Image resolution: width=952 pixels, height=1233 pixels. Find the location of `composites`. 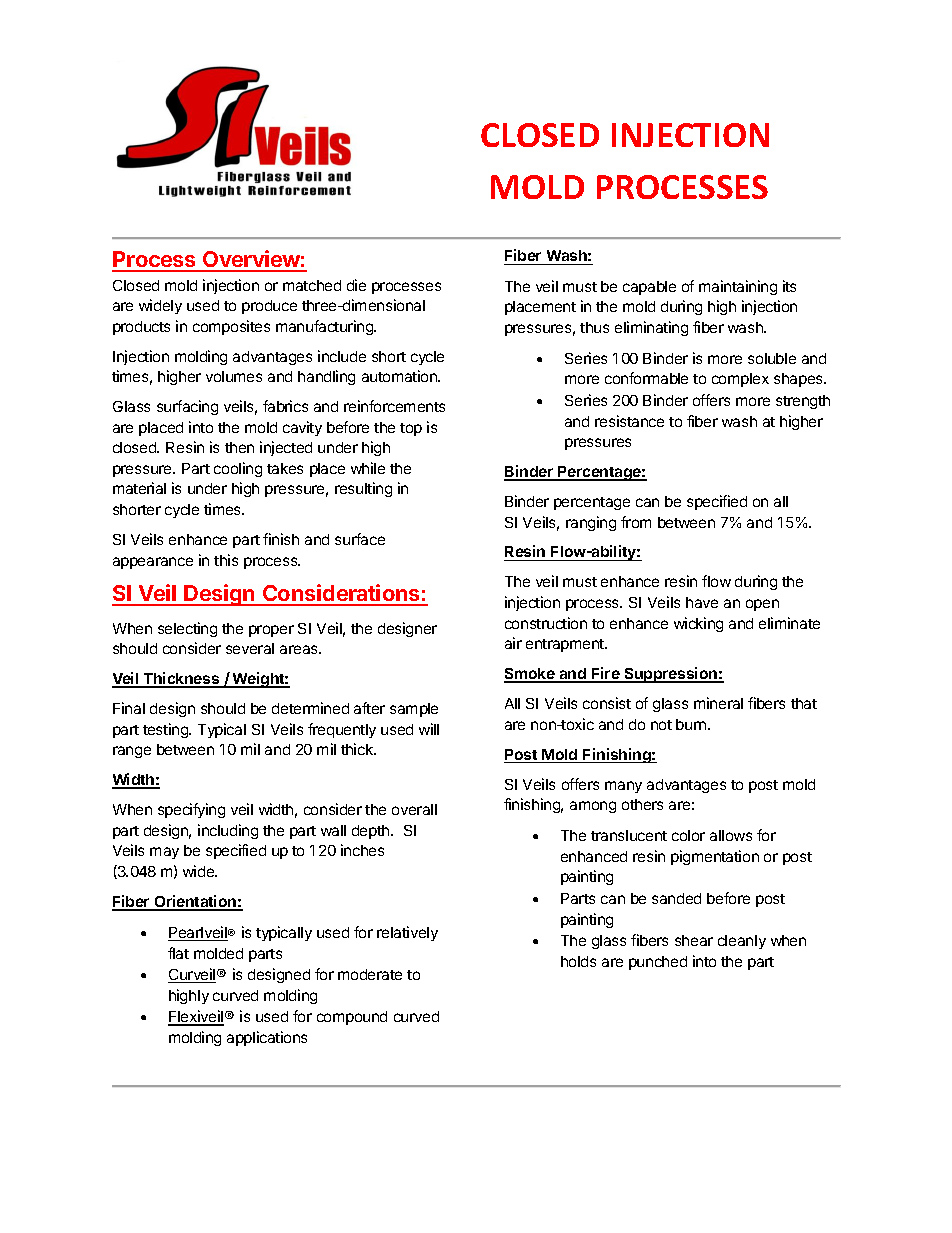

composites is located at coordinates (231, 327).
